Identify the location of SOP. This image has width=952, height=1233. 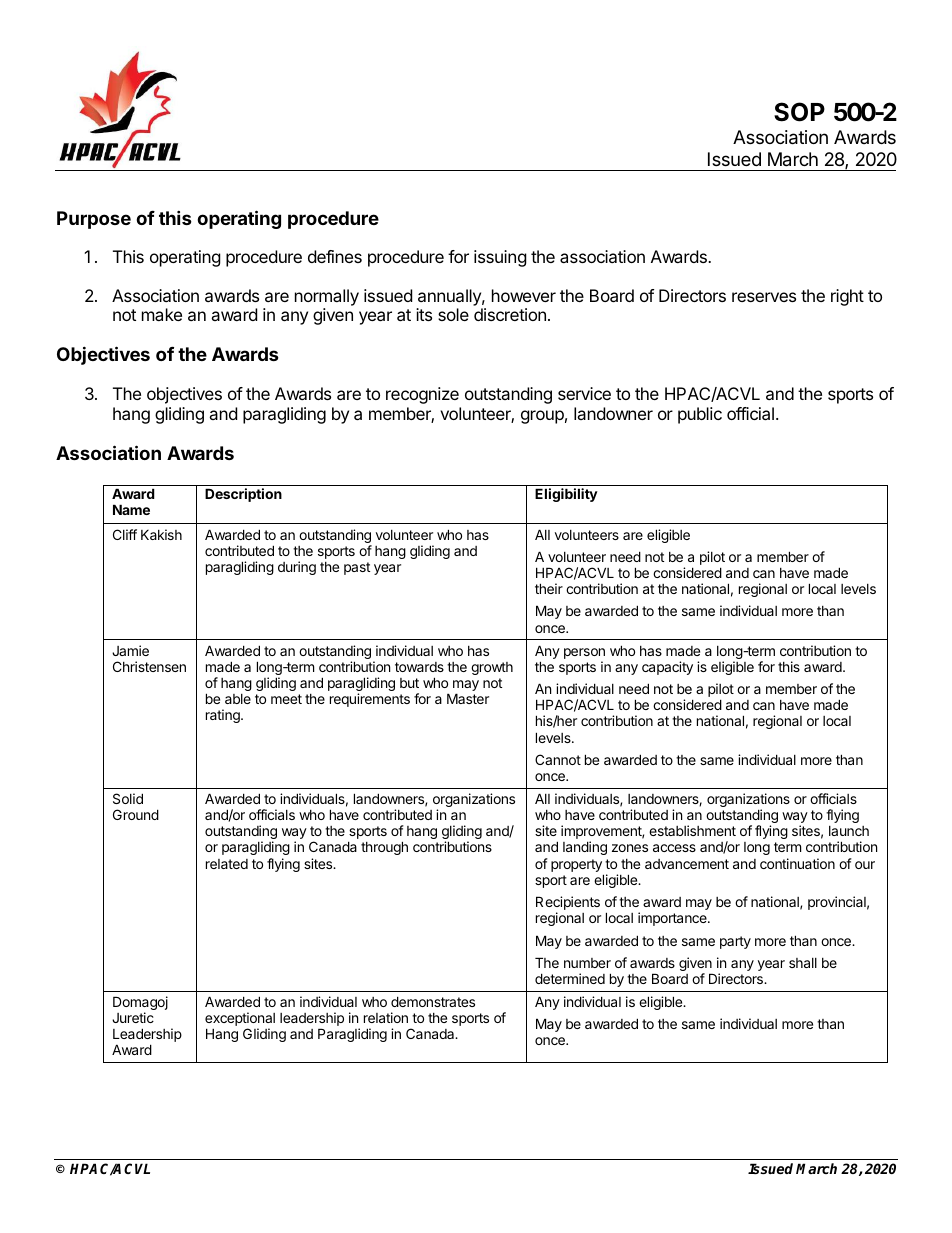
(799, 112).
